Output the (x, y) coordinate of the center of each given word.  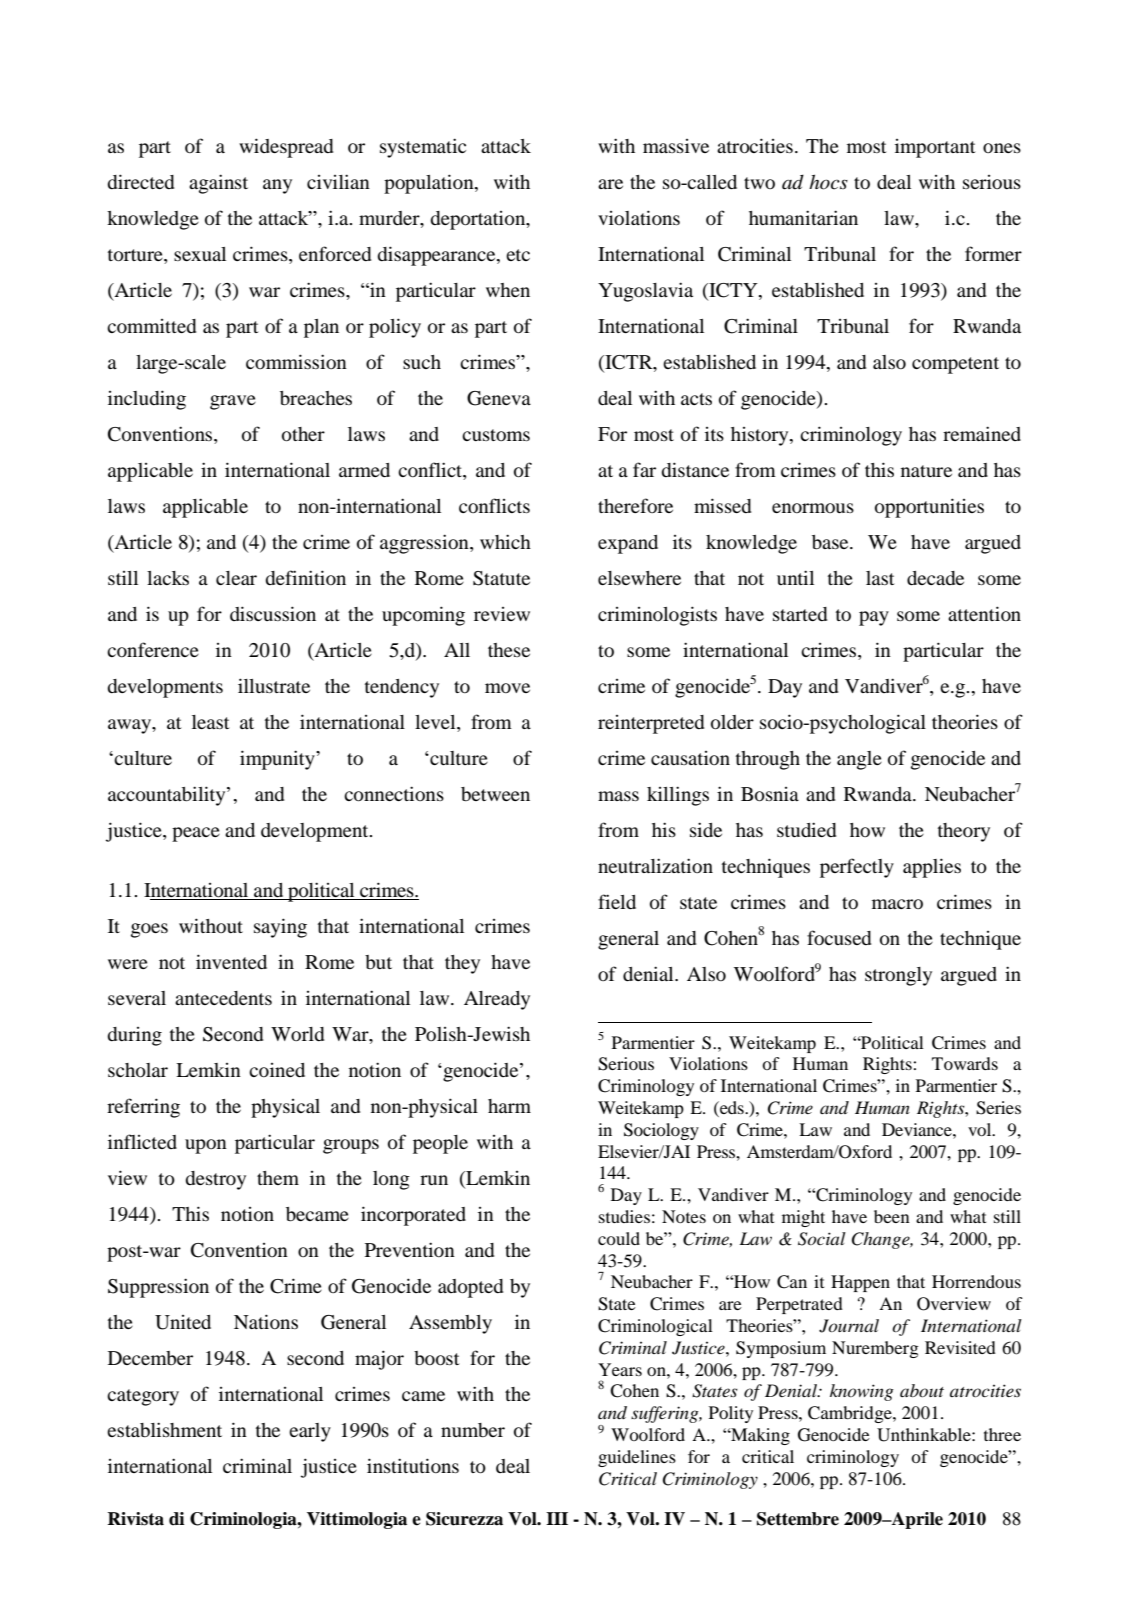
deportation (479, 220)
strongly (898, 976)
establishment (164, 1429)
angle (859, 760)
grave (233, 402)
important (935, 148)
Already (497, 1000)
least (210, 722)
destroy (215, 1180)
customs (496, 435)
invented (231, 961)
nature (926, 471)
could (619, 1238)
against (218, 184)
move (507, 688)
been (892, 1216)
